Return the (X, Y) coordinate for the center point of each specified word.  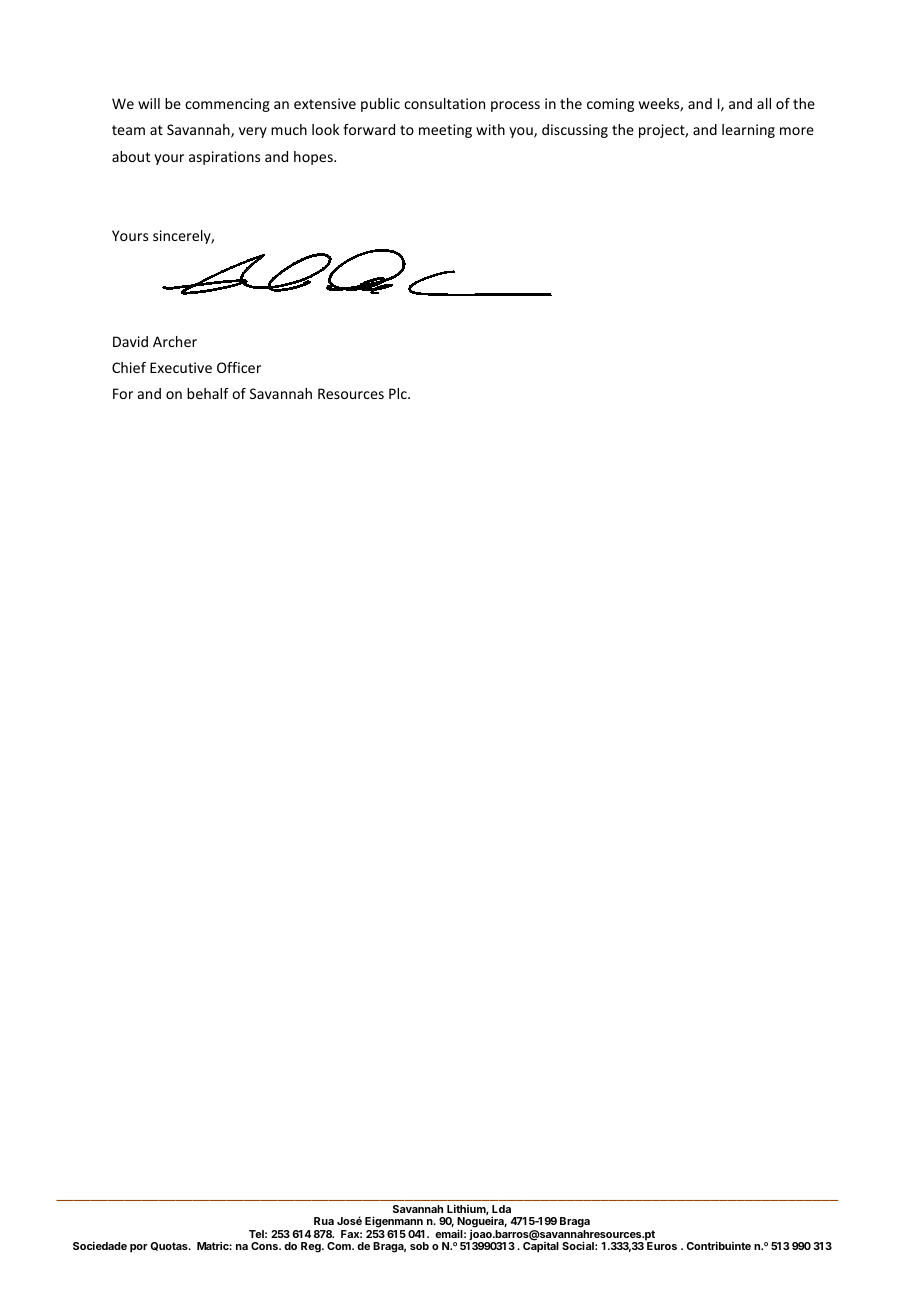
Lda (501, 1209)
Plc (399, 393)
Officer (239, 367)
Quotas (170, 1246)
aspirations (224, 158)
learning (748, 131)
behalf (208, 393)
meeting (445, 131)
